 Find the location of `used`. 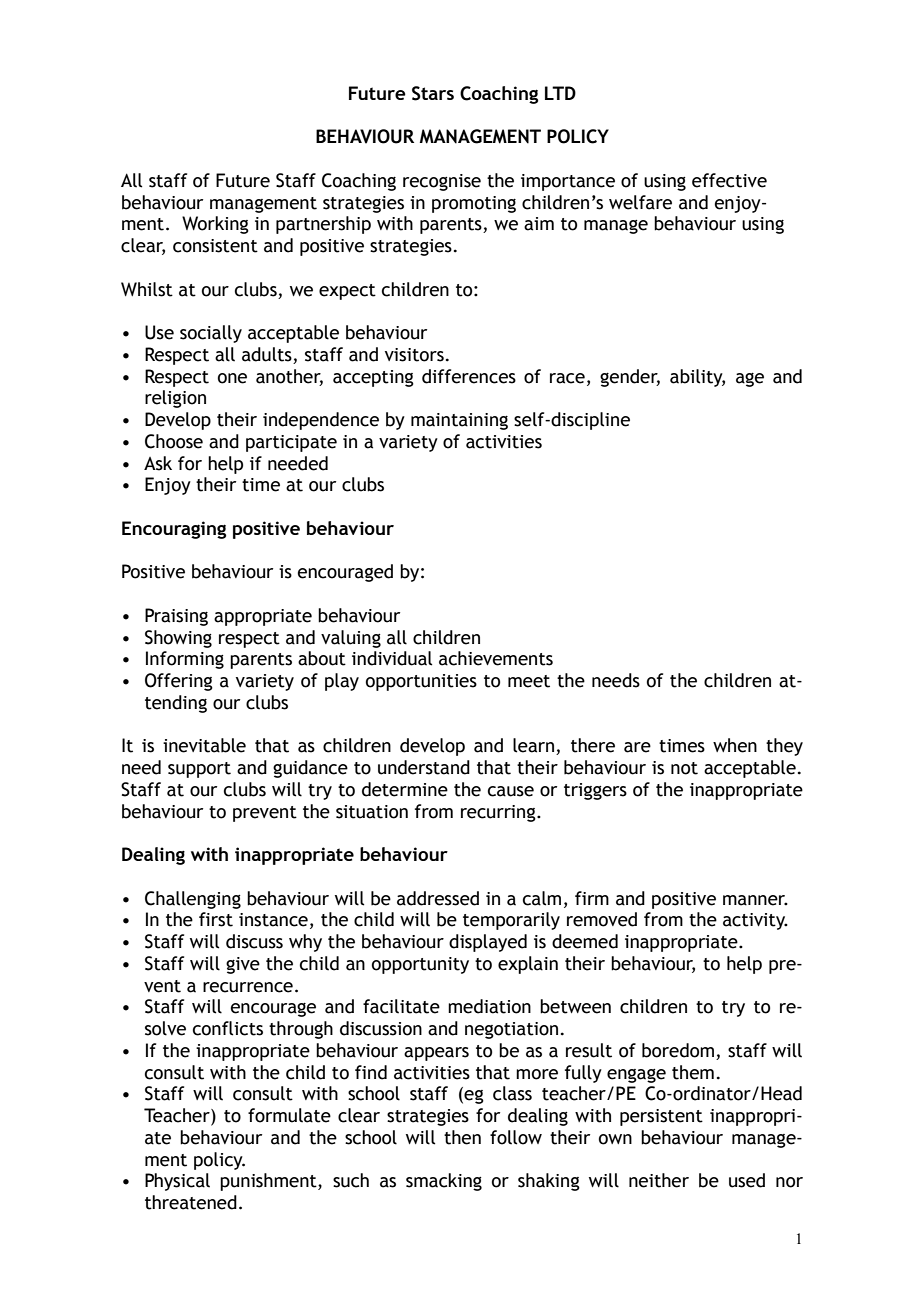

used is located at coordinates (747, 1180).
